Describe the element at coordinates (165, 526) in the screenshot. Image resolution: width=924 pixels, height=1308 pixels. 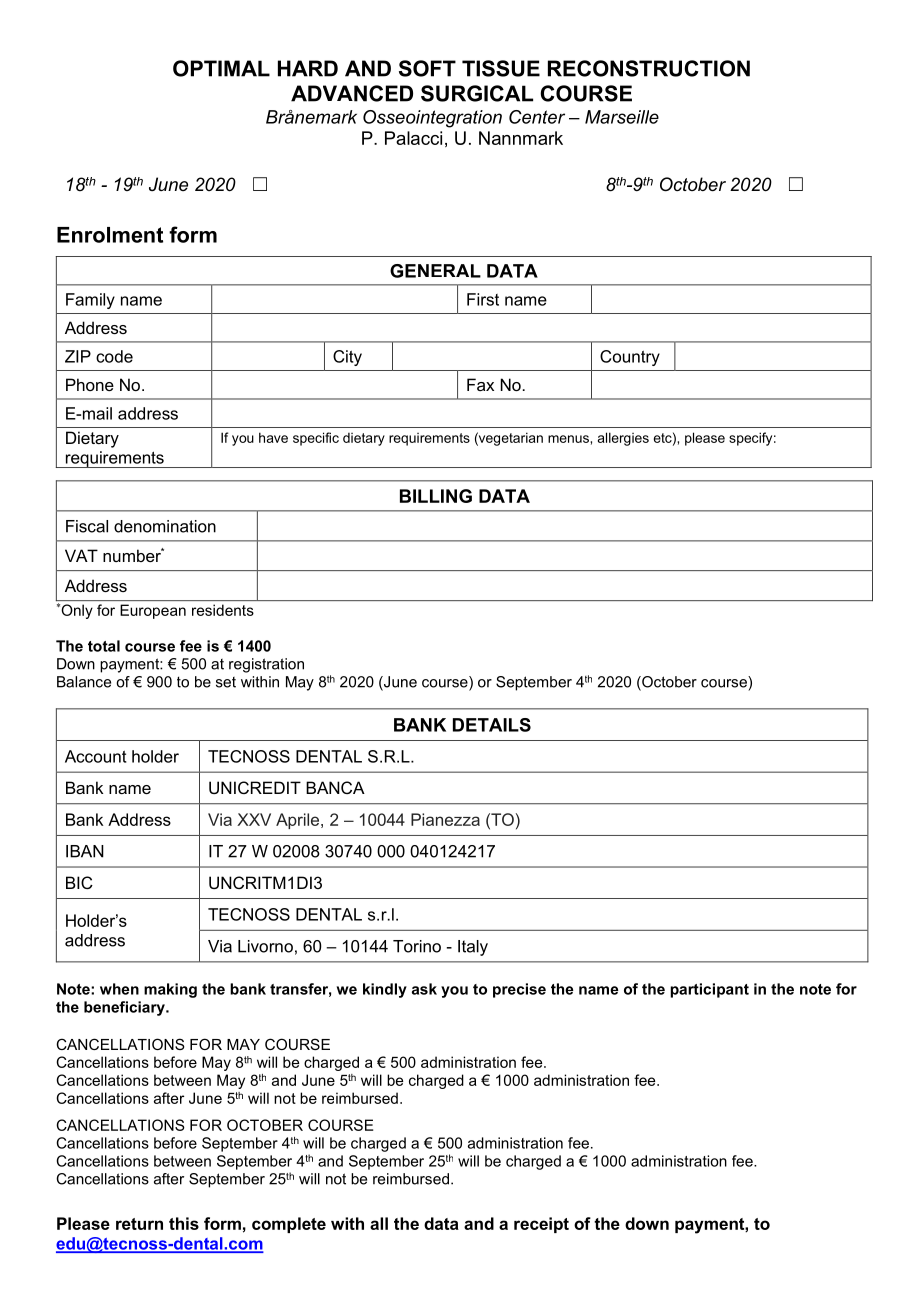
I see `denomination` at that location.
